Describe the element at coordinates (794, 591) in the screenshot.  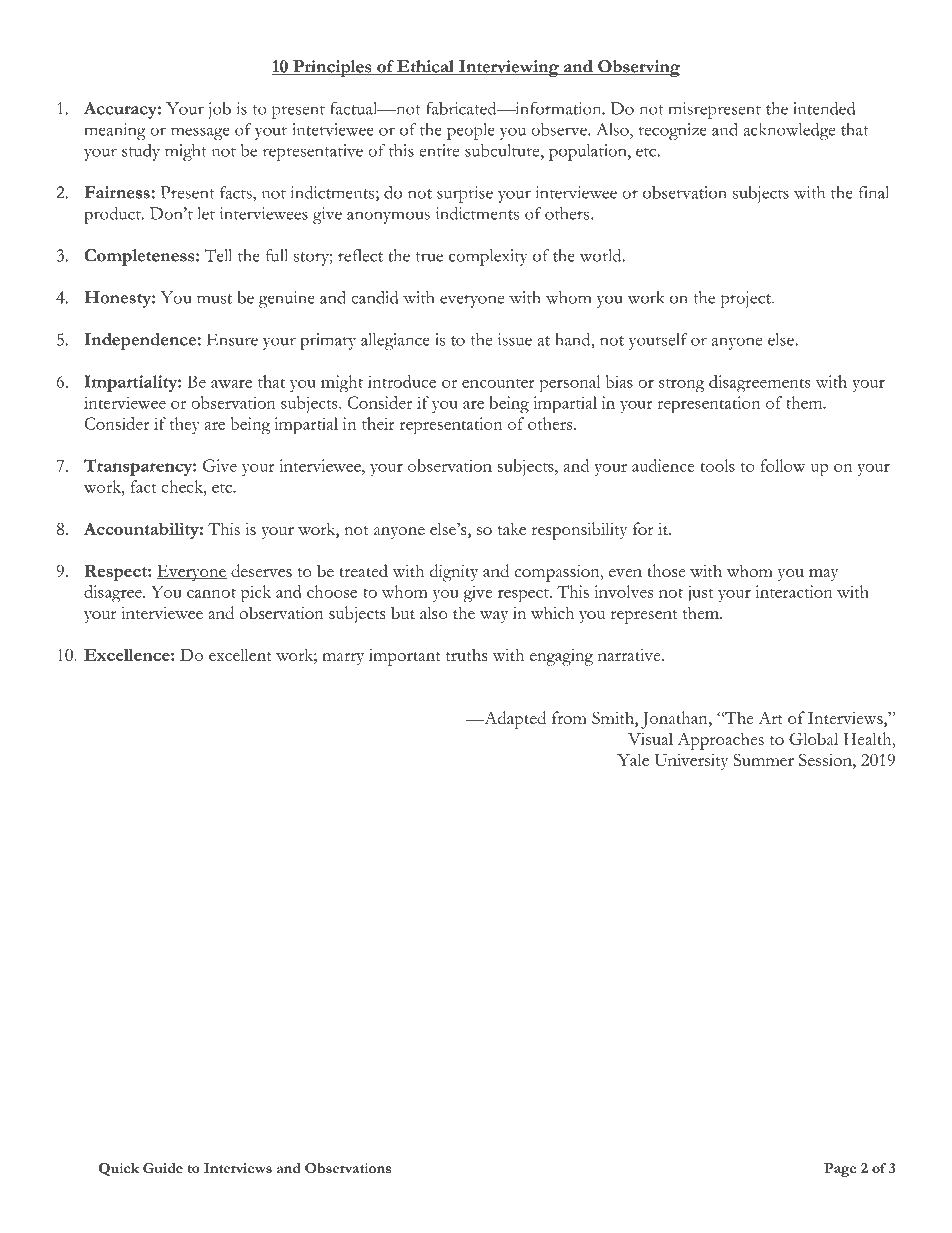
I see `interaction` at that location.
